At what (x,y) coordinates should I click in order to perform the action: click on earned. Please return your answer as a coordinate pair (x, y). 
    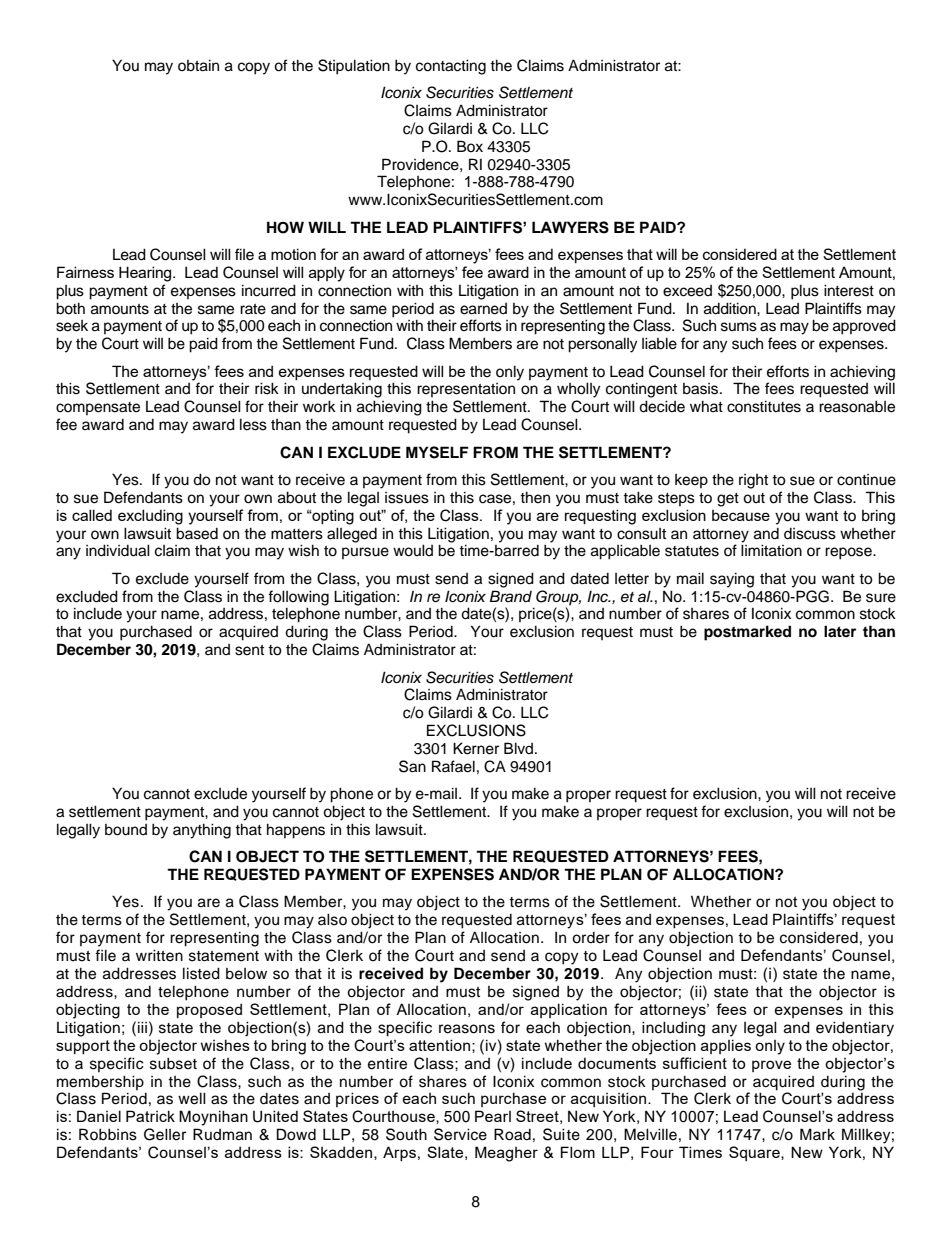
    Looking at the image, I should click on (483, 309).
